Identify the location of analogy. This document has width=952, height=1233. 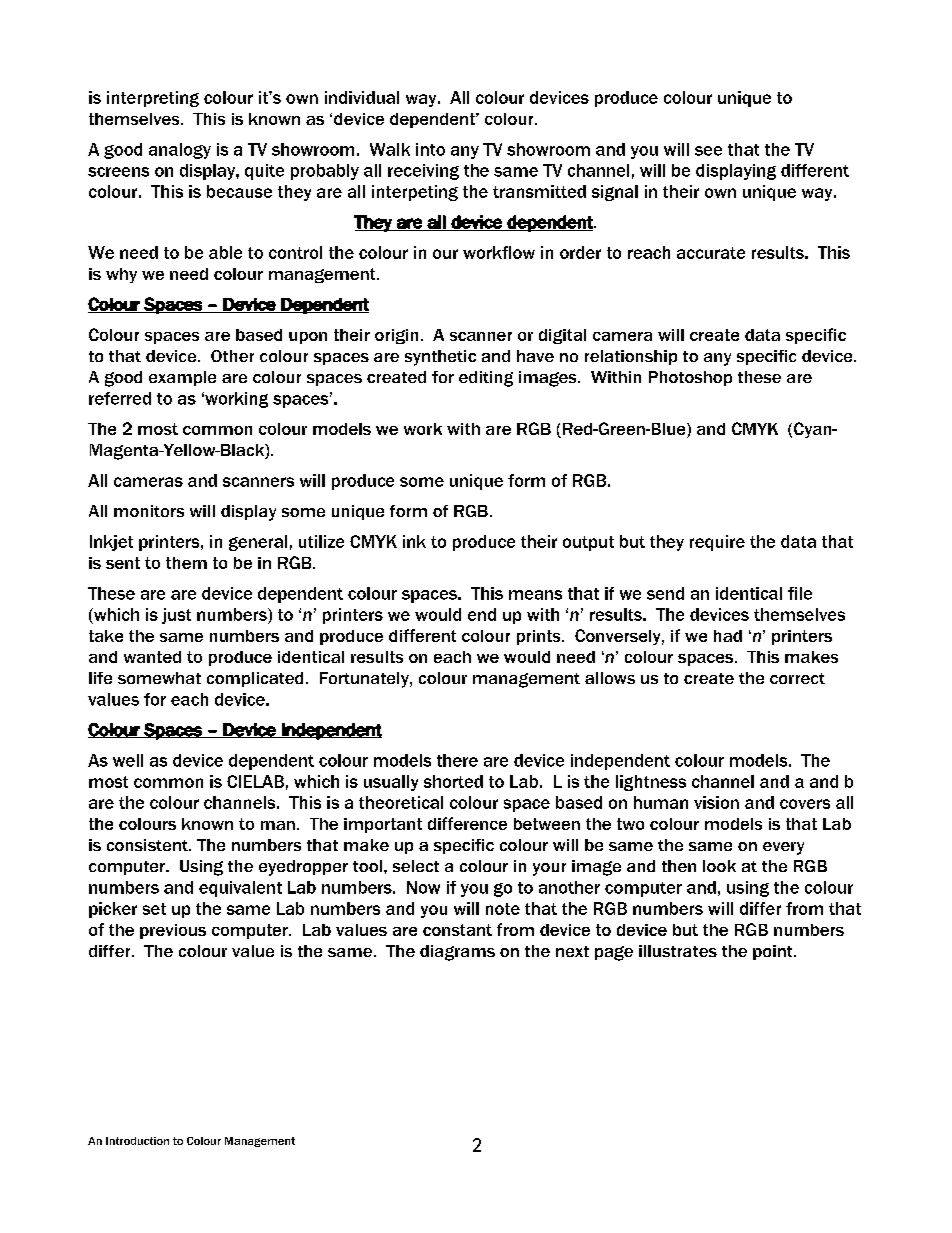
(180, 151).
